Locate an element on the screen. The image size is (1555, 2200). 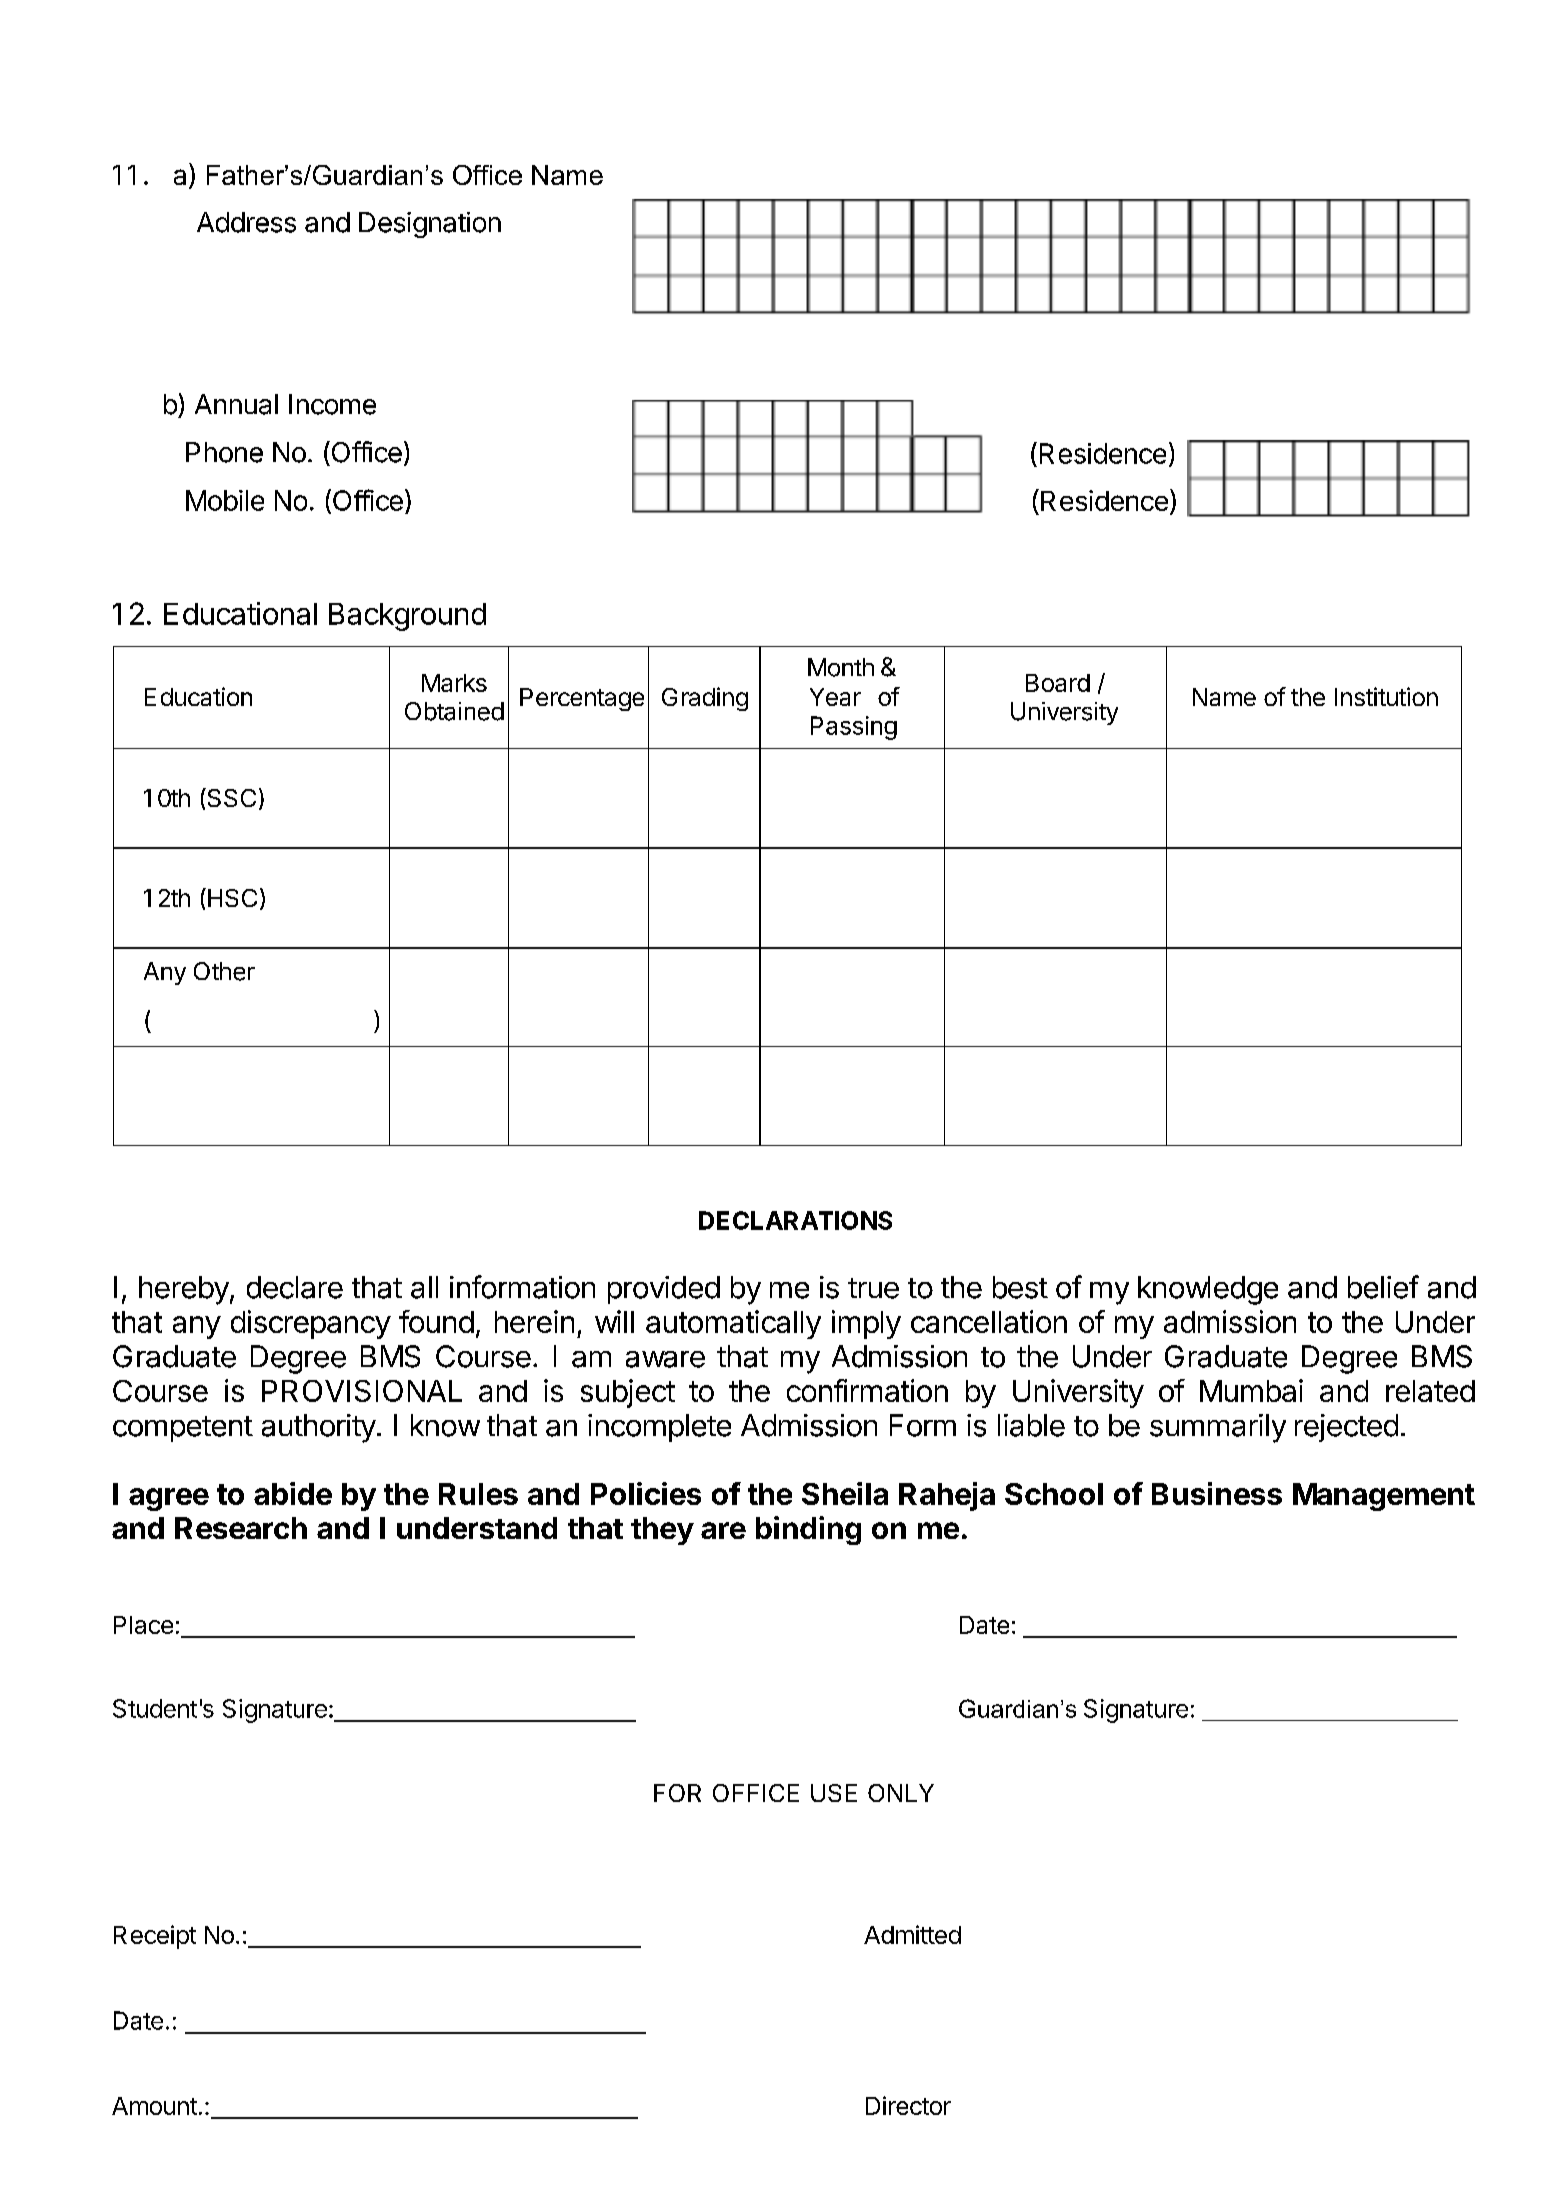
belief is located at coordinates (1383, 1287).
